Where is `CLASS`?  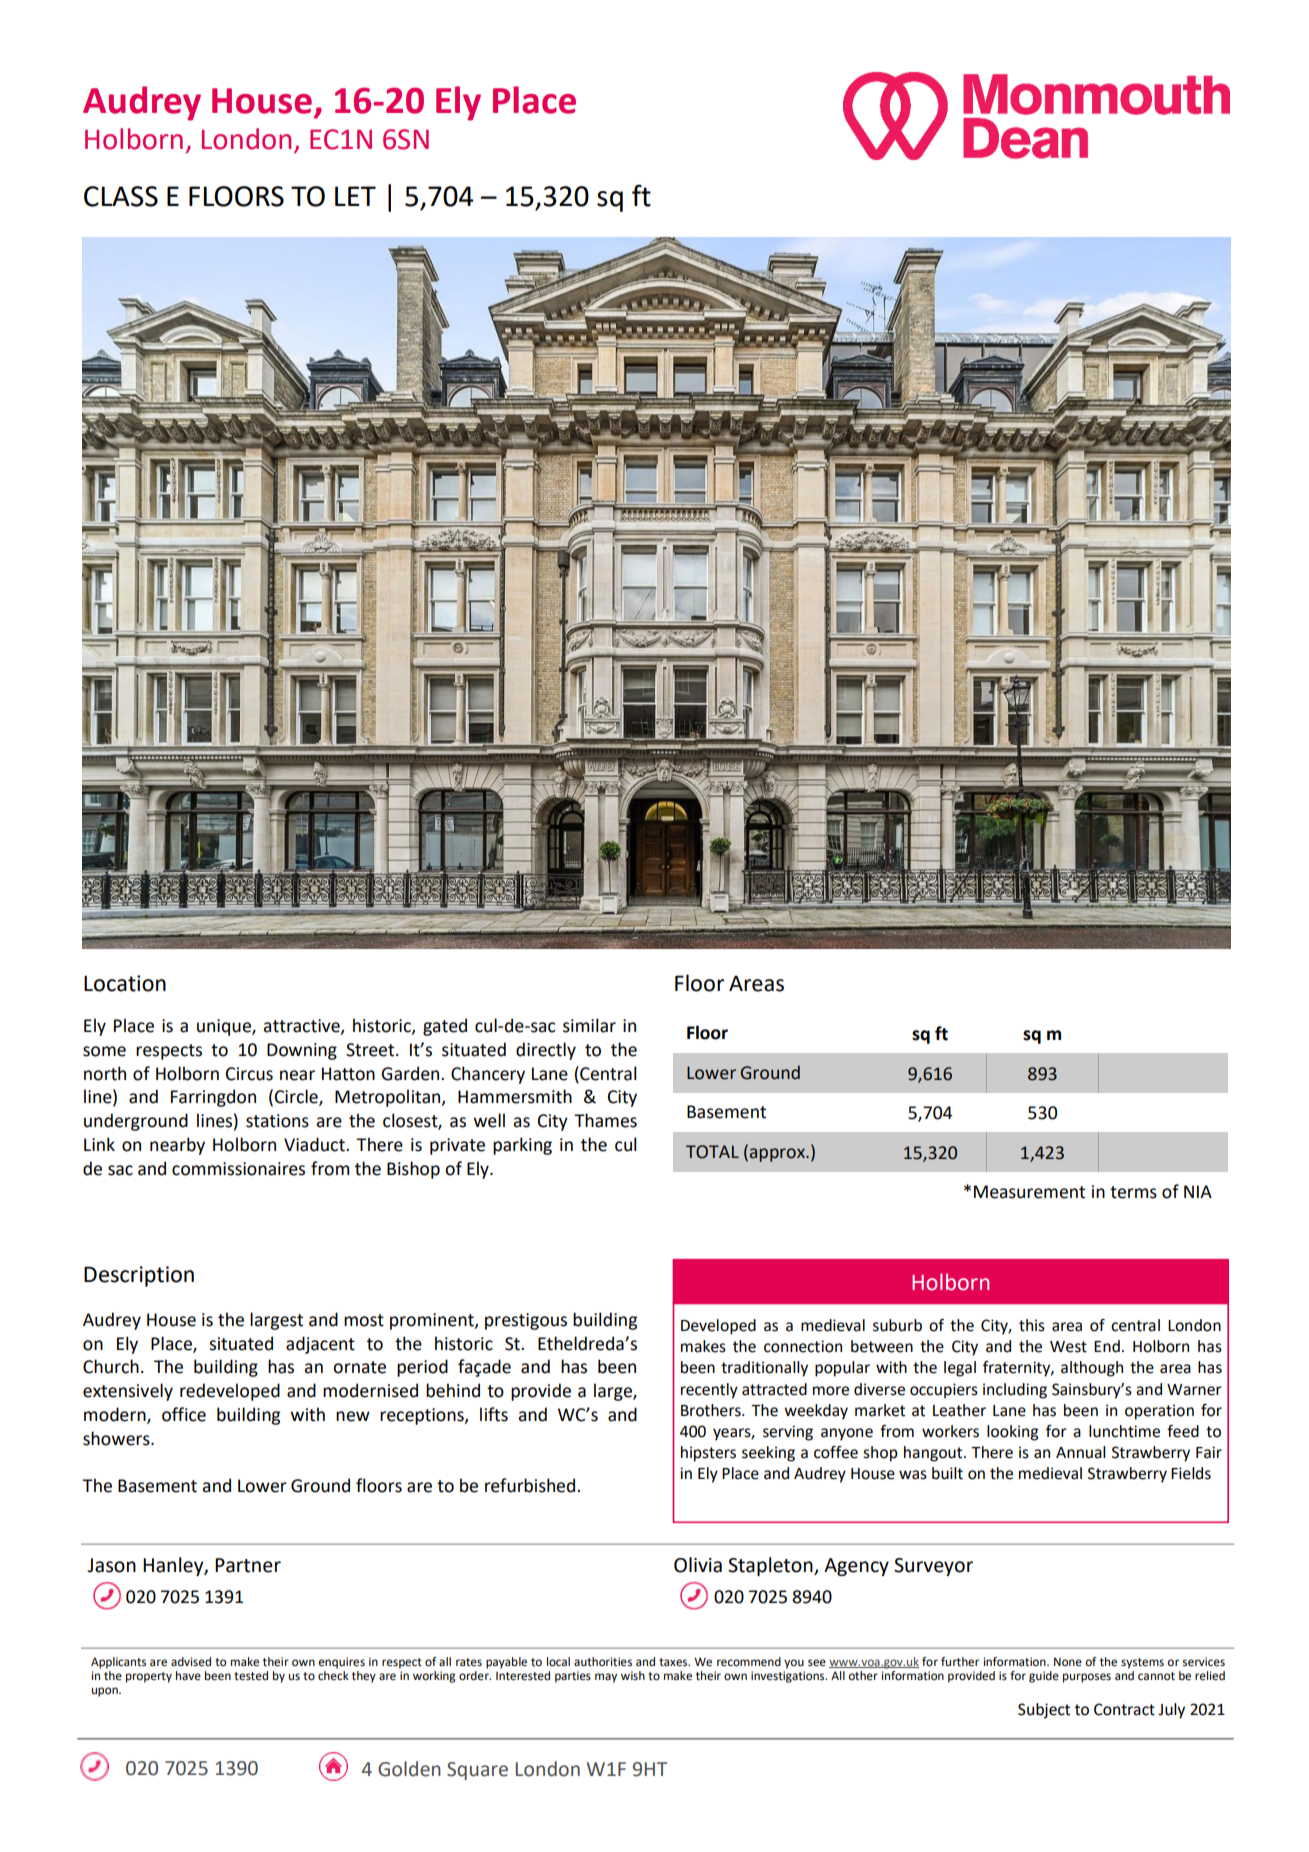
CLASS is located at coordinates (121, 196).
